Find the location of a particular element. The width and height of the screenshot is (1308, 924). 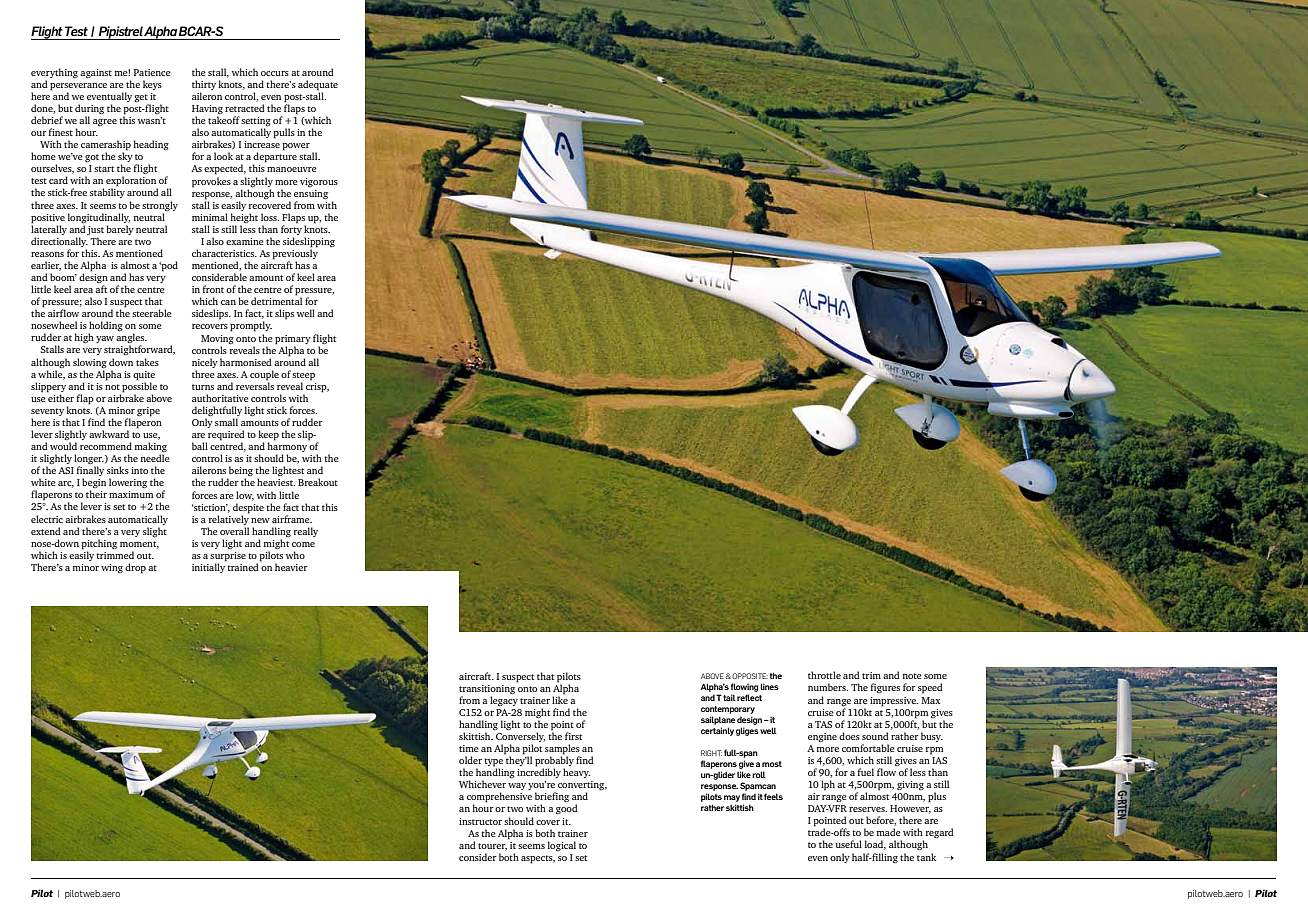

into is located at coordinates (139, 470).
